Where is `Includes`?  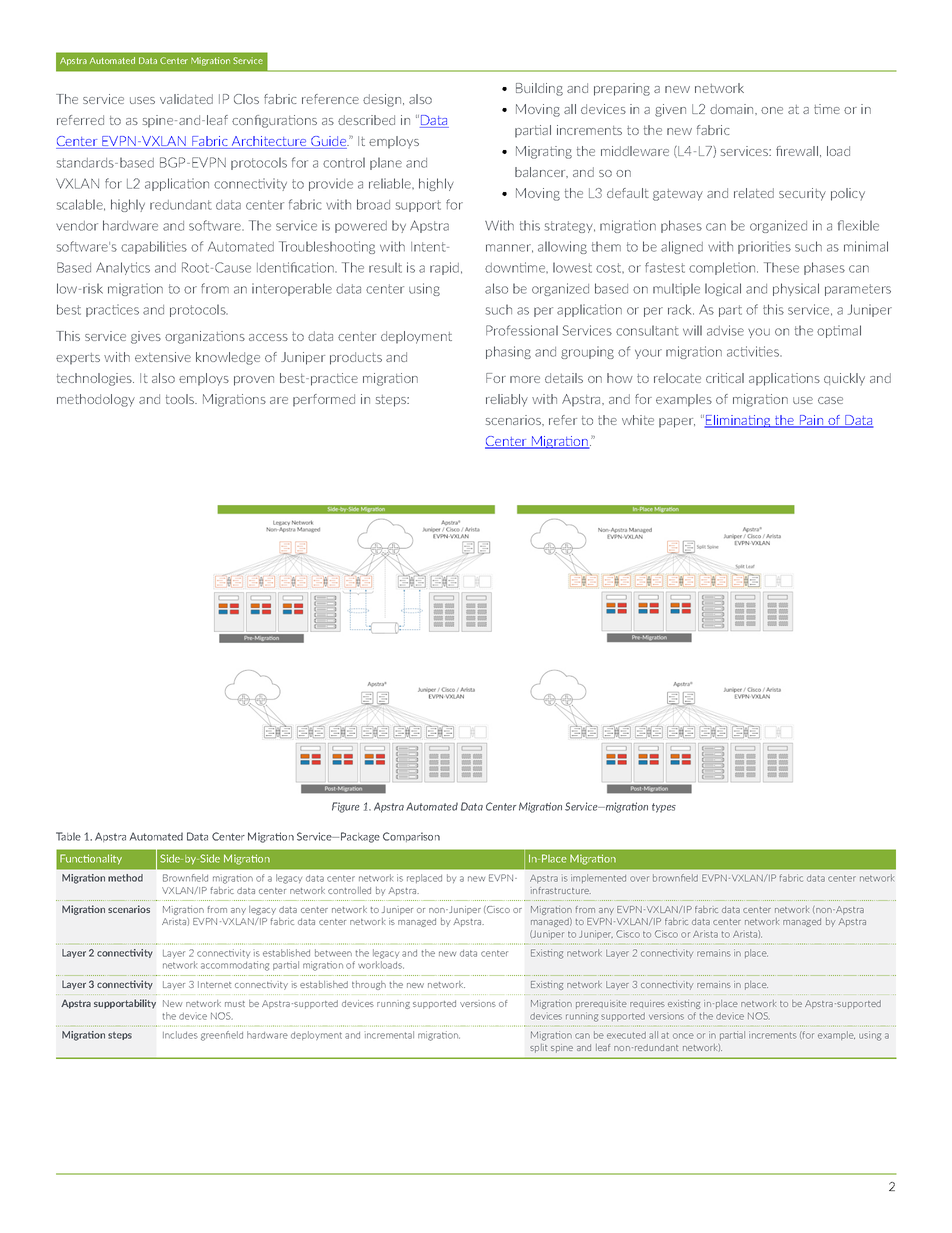
Includes is located at coordinates (180, 1035).
